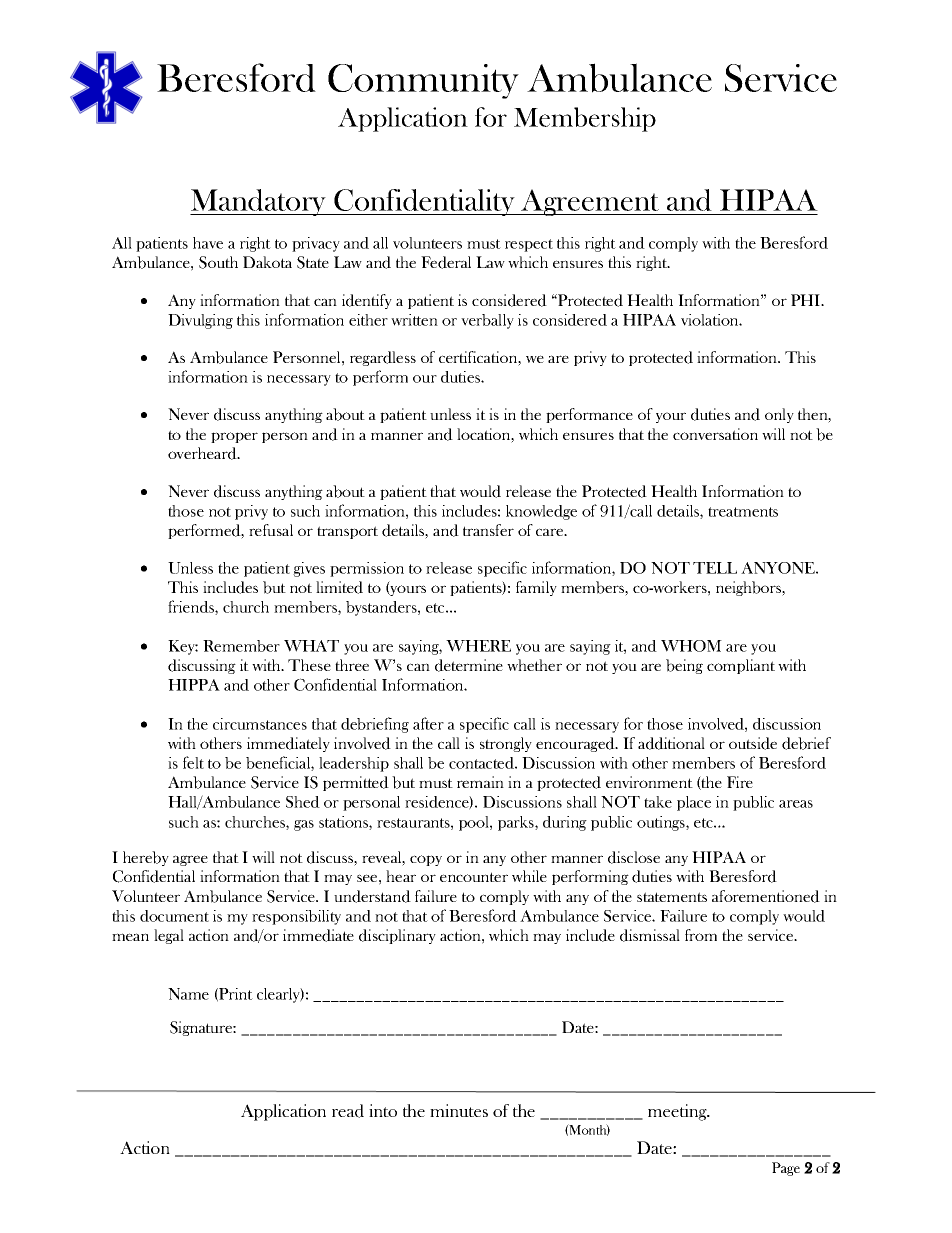 This document has width=952, height=1233. Describe the element at coordinates (348, 1111) in the document. I see `read` at that location.
